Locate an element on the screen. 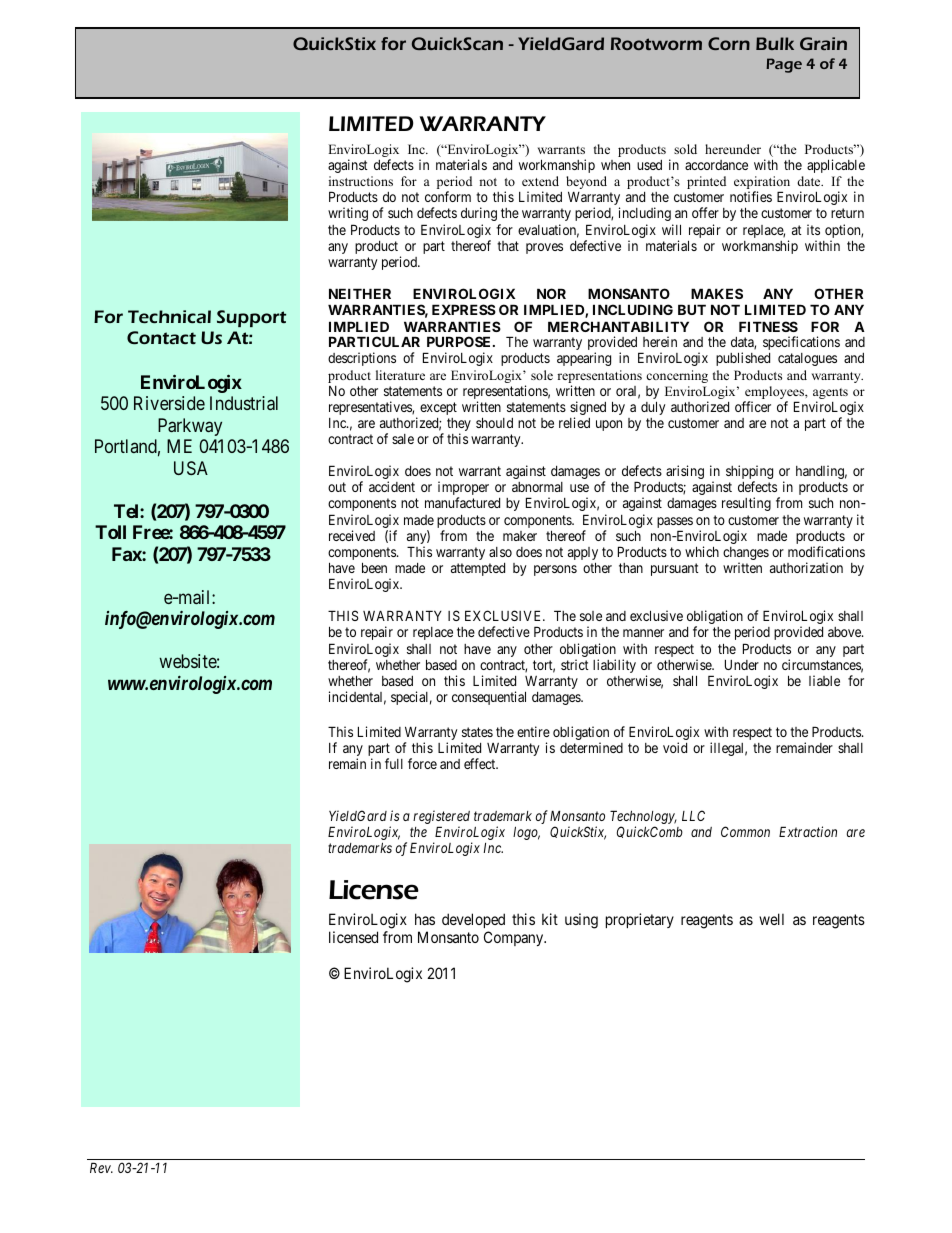 This screenshot has height=1233, width=952. Company is located at coordinates (515, 938).
